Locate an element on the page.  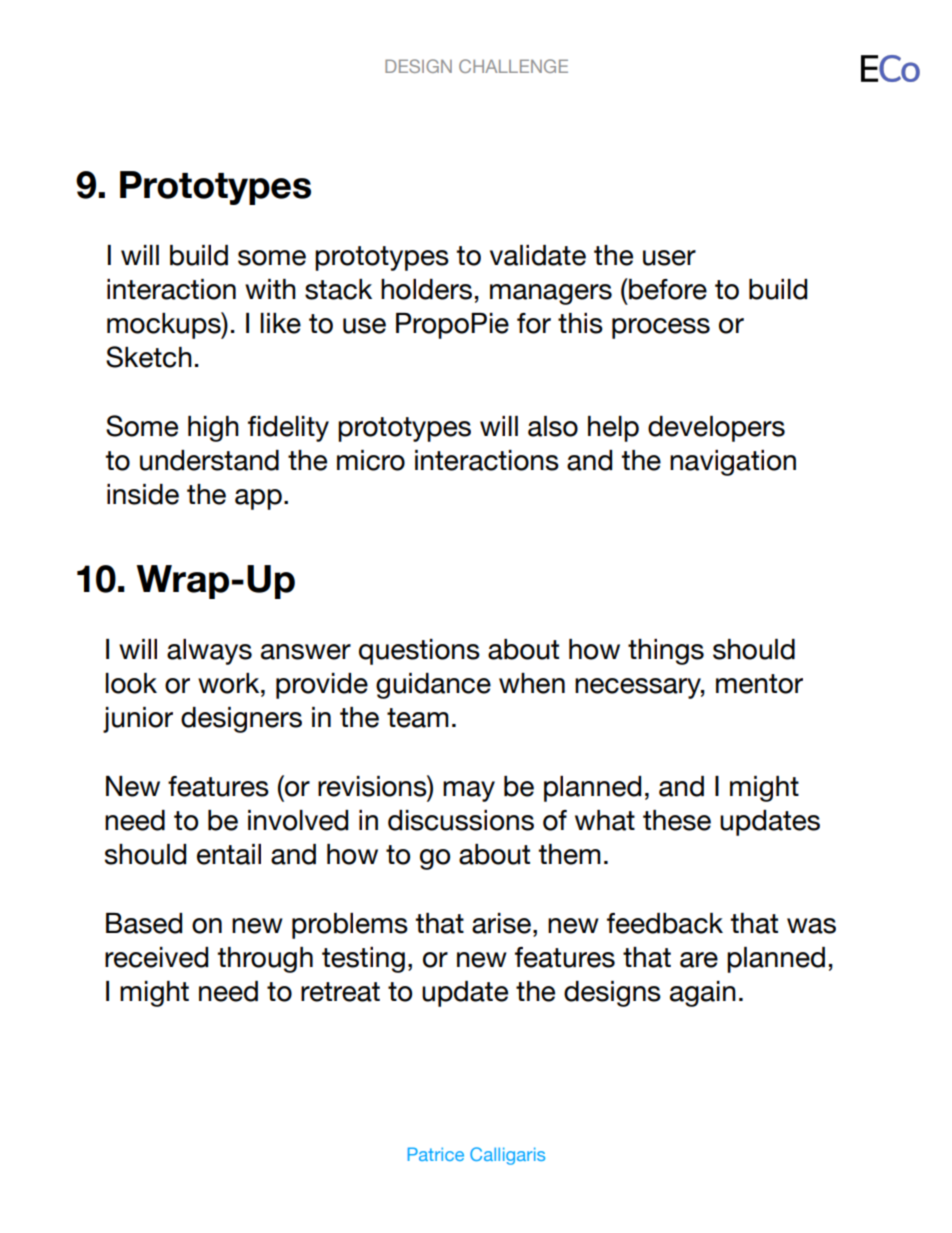
with is located at coordinates (270, 289).
